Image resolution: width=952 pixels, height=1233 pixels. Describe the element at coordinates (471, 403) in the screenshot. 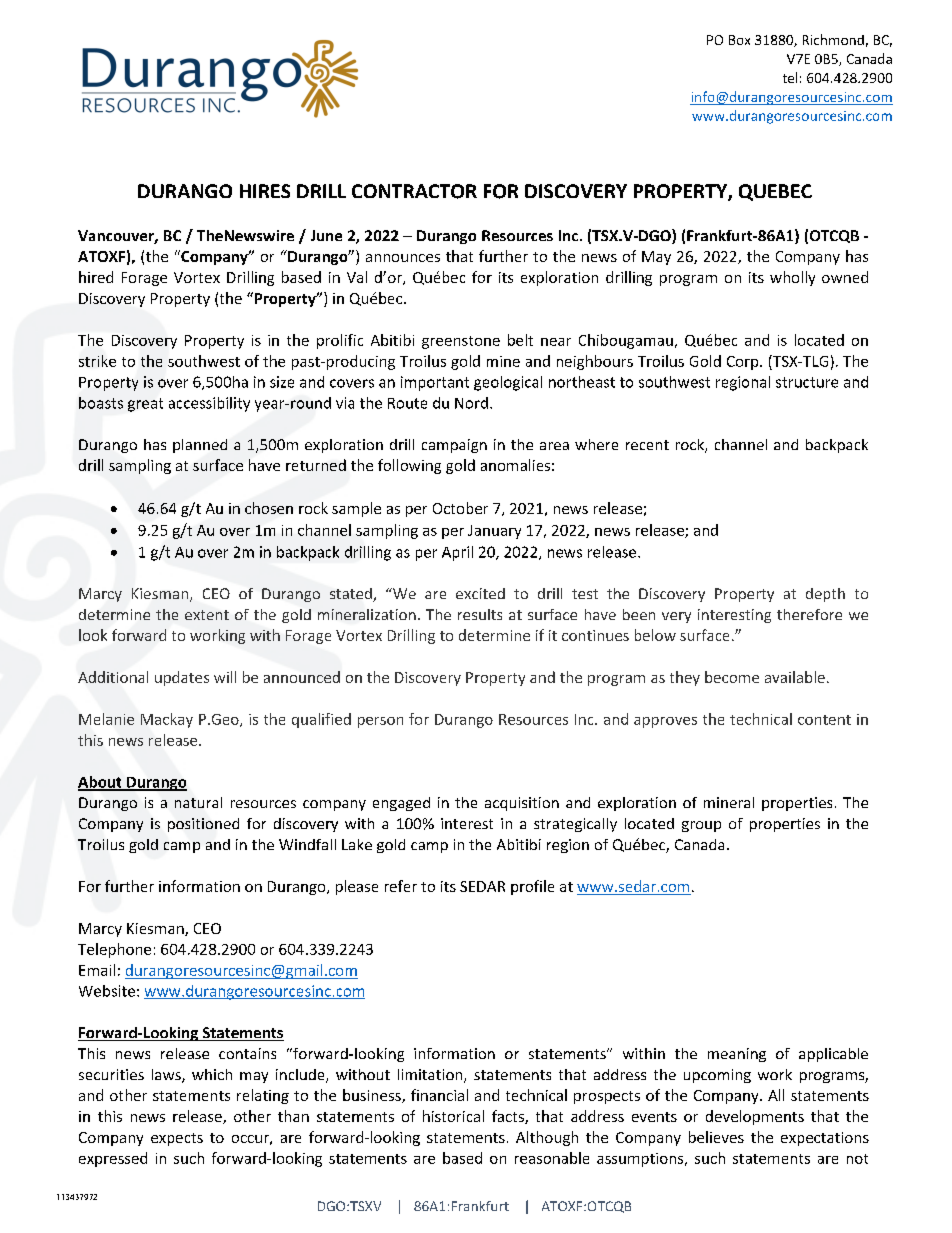

I see `Nord` at that location.
